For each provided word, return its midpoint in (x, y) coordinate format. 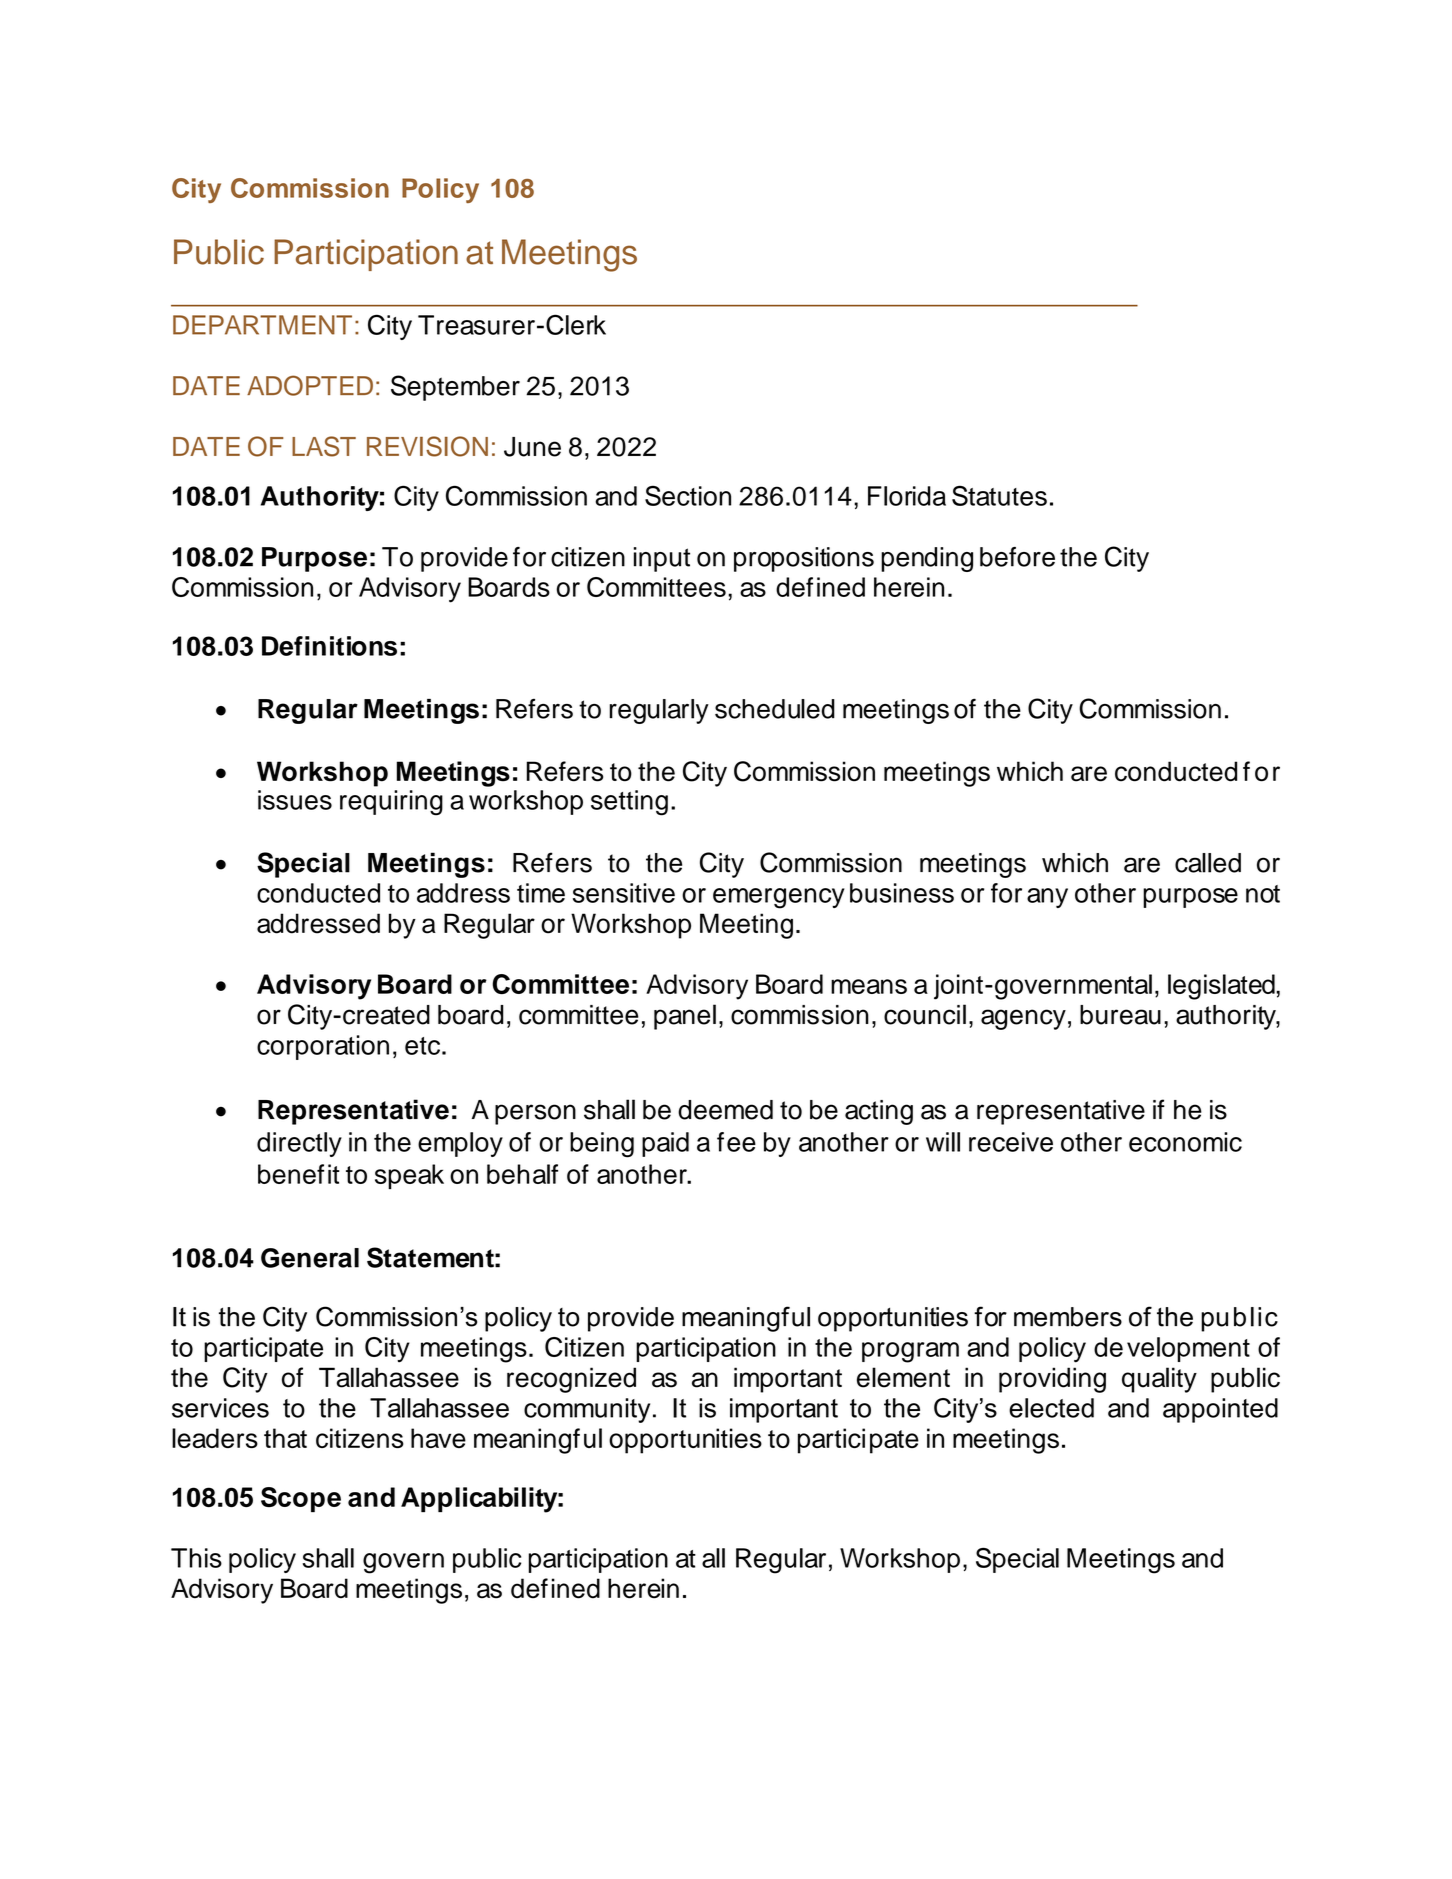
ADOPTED (310, 385)
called (1208, 863)
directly (299, 1144)
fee (736, 1142)
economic (1185, 1142)
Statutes (999, 495)
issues (295, 800)
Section (688, 495)
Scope (301, 1499)
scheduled (775, 709)
